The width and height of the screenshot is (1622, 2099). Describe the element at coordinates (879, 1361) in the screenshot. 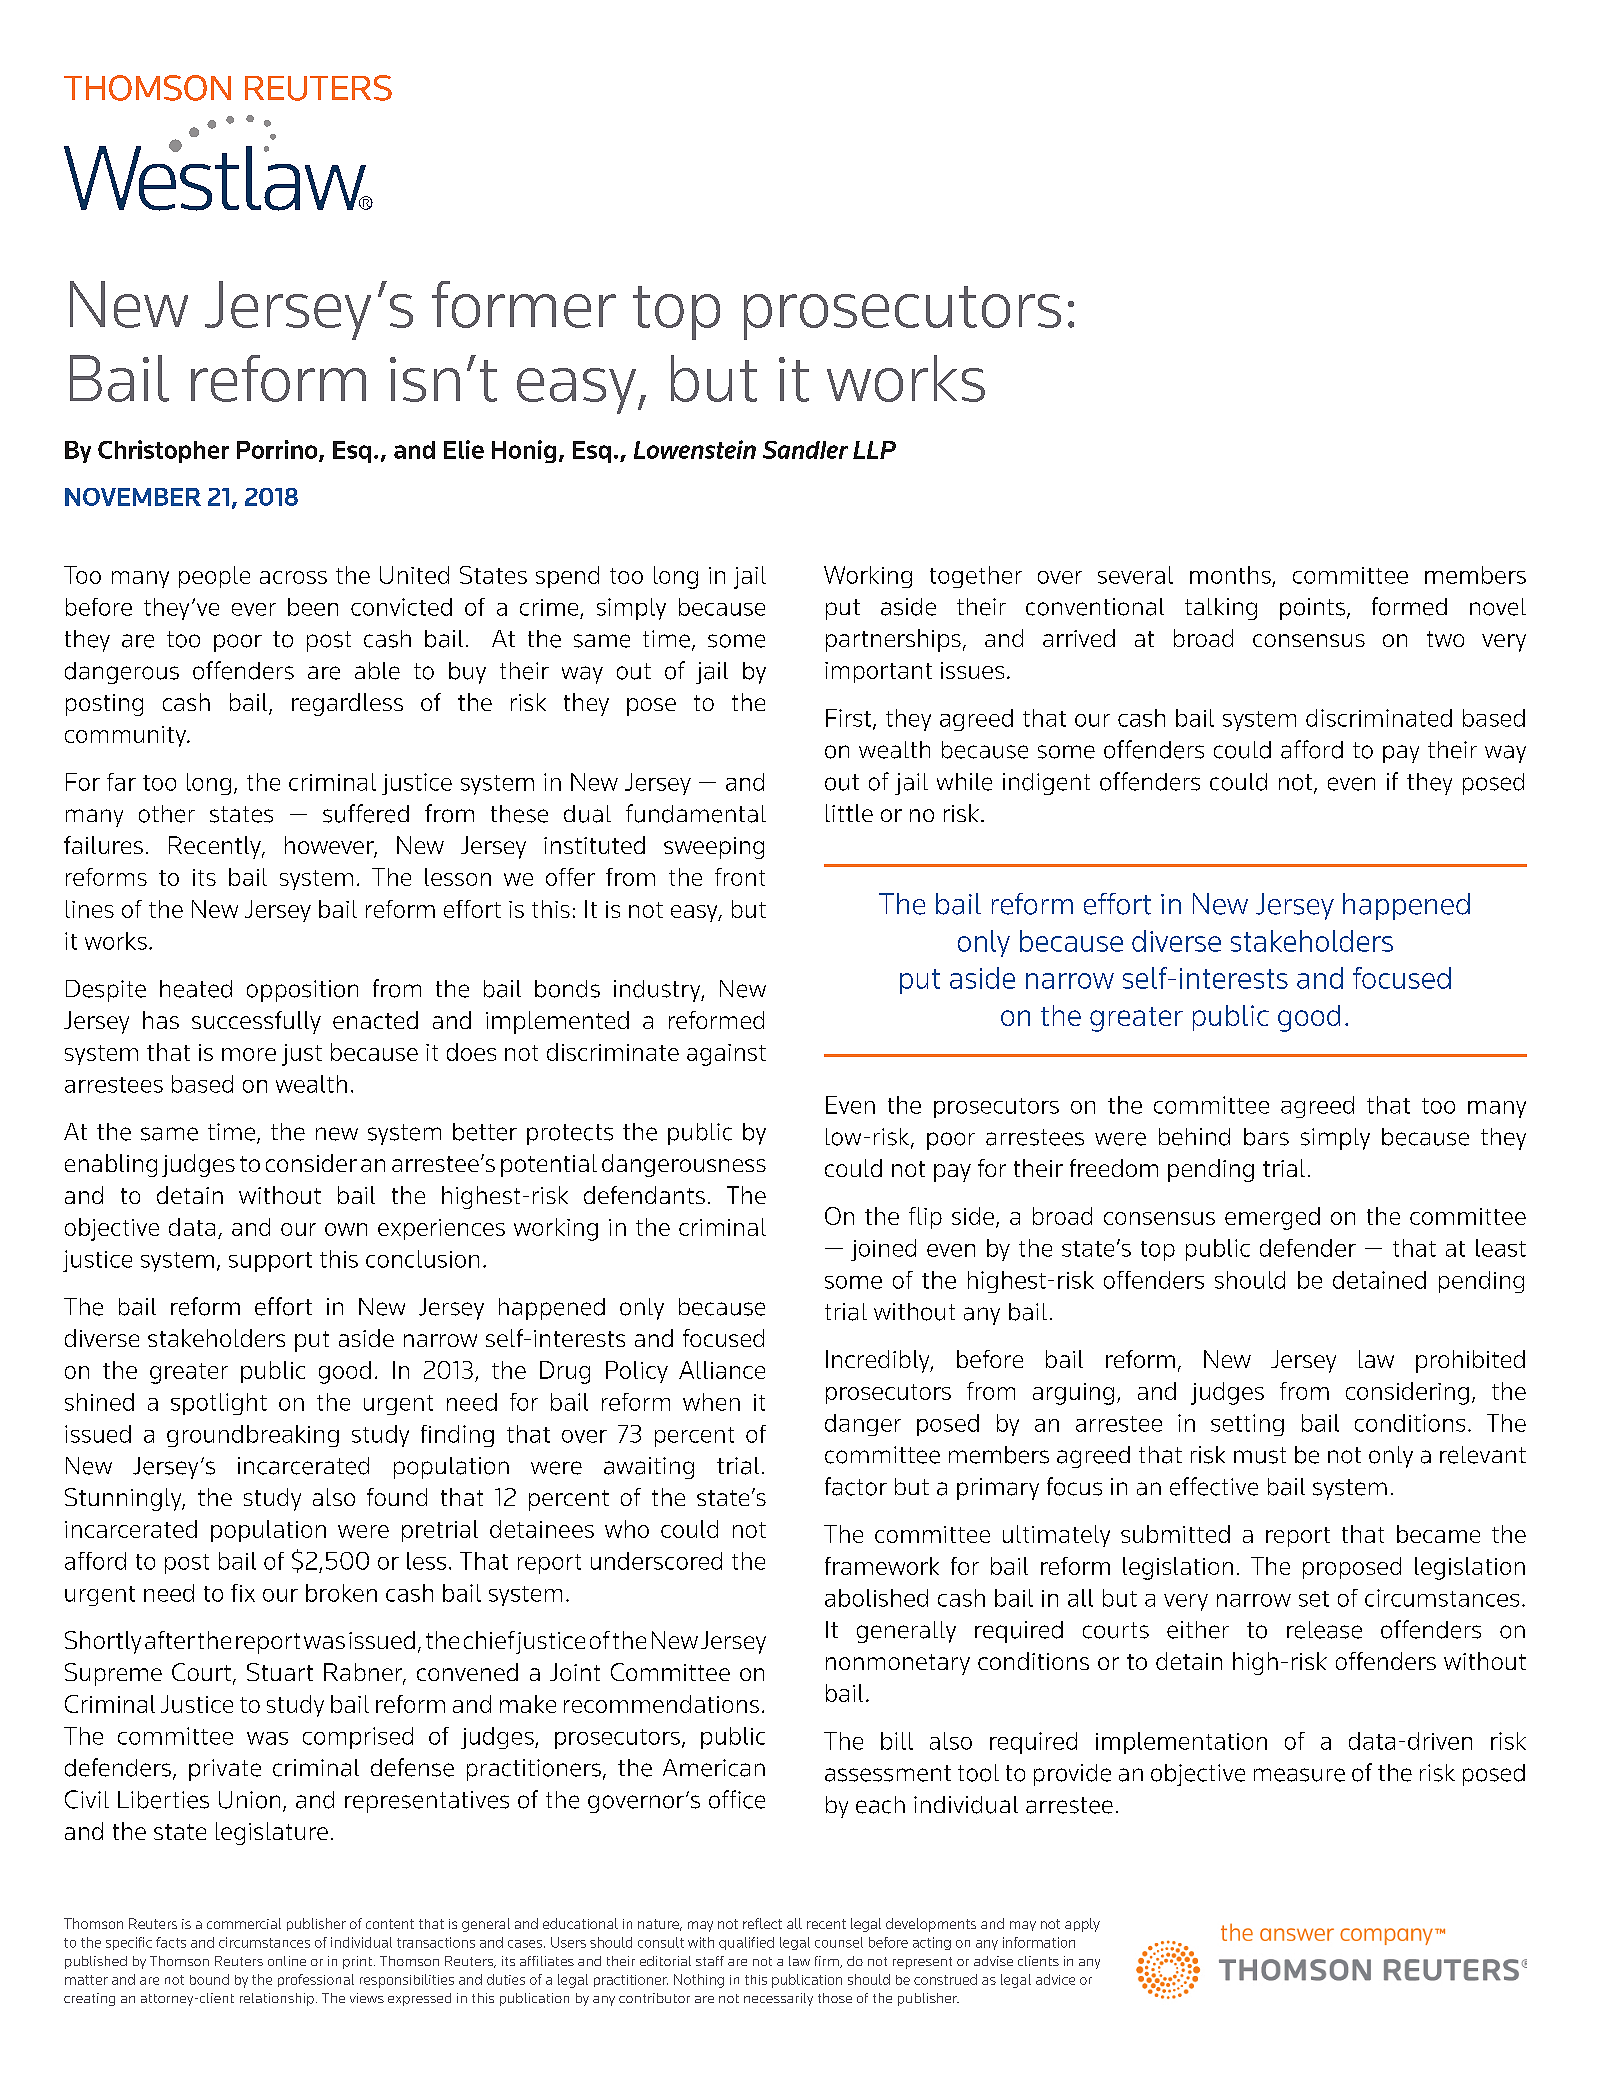

I see `Incredibly` at that location.
